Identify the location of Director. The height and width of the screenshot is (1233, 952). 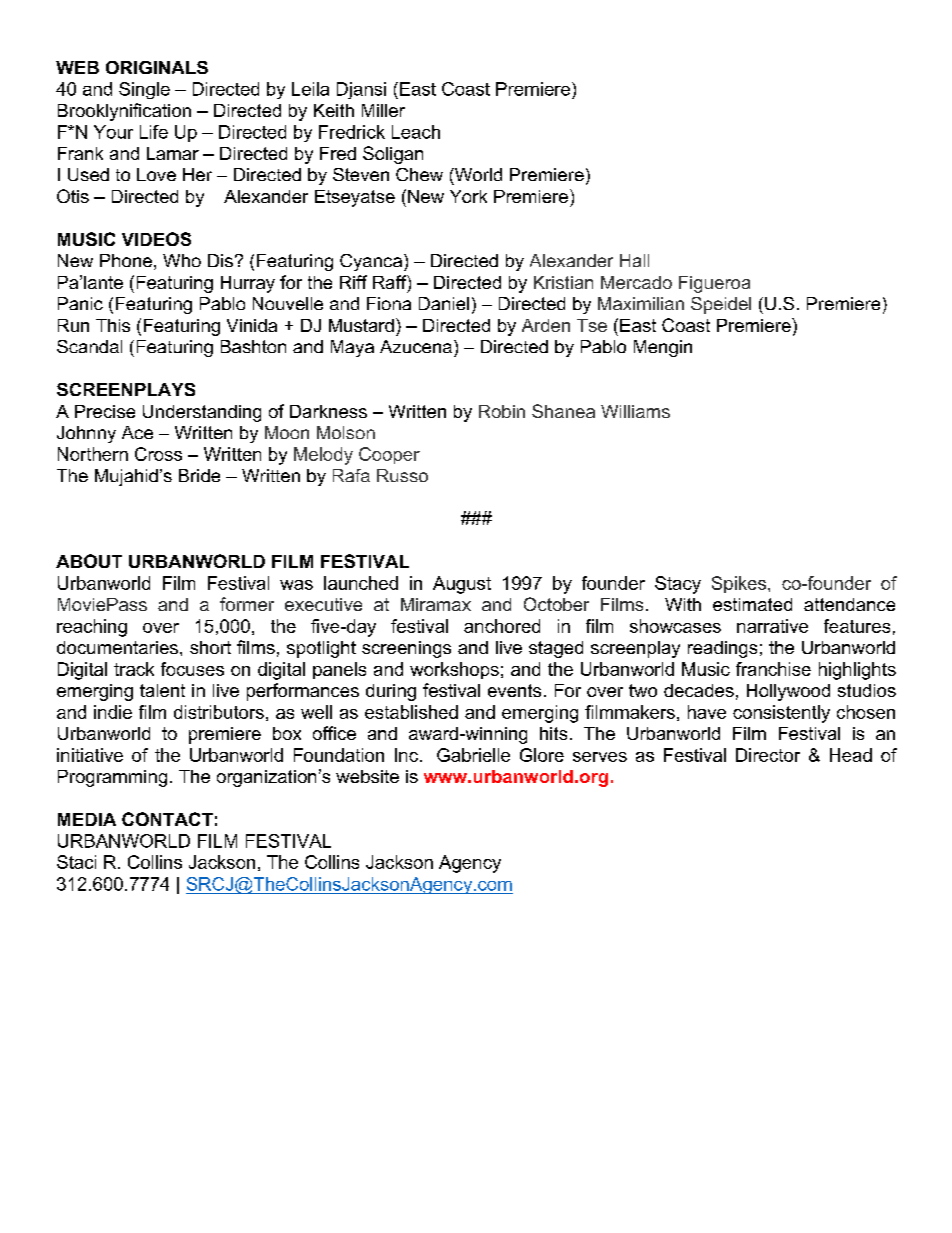
(768, 755).
